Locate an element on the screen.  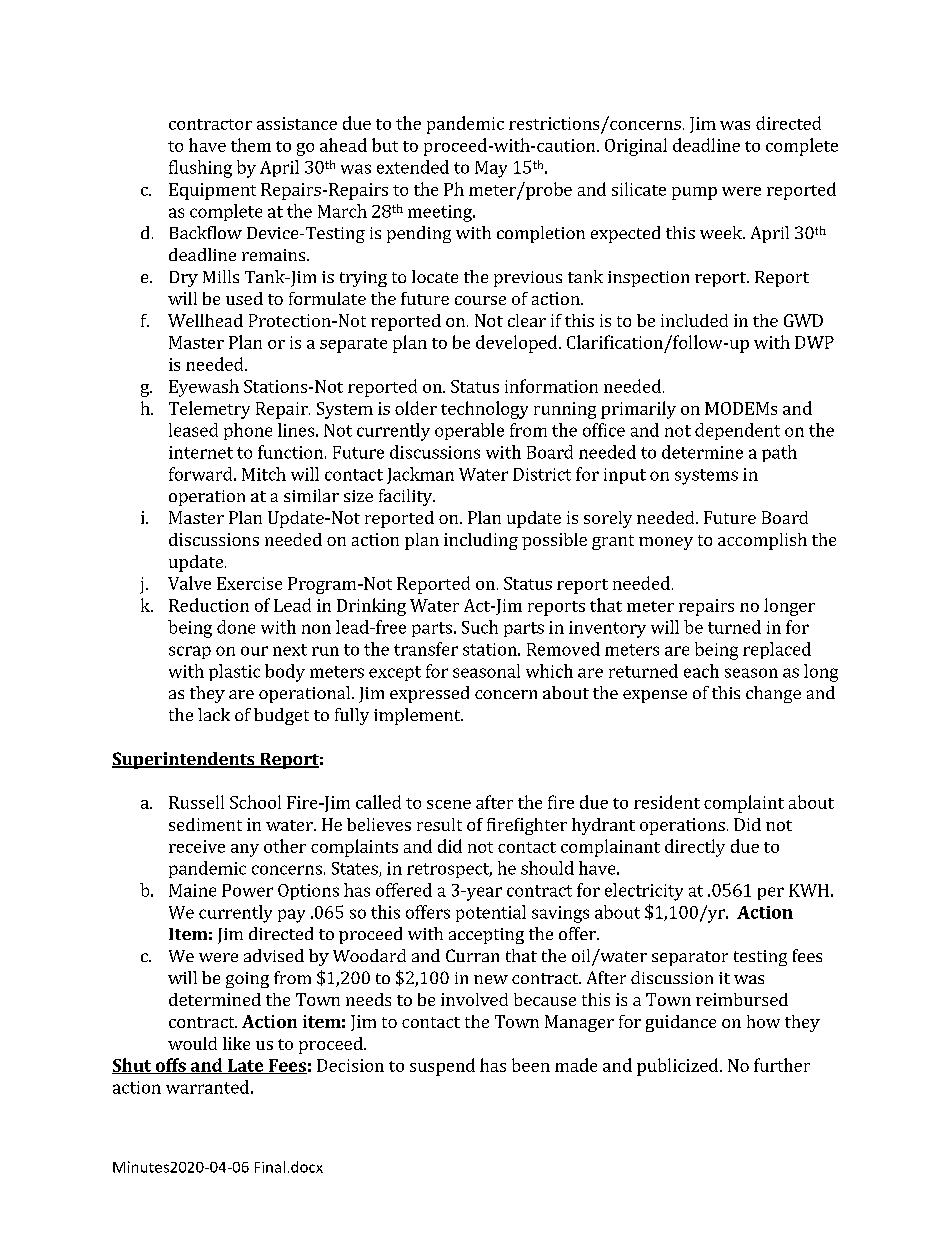
Reduction is located at coordinates (209, 605).
